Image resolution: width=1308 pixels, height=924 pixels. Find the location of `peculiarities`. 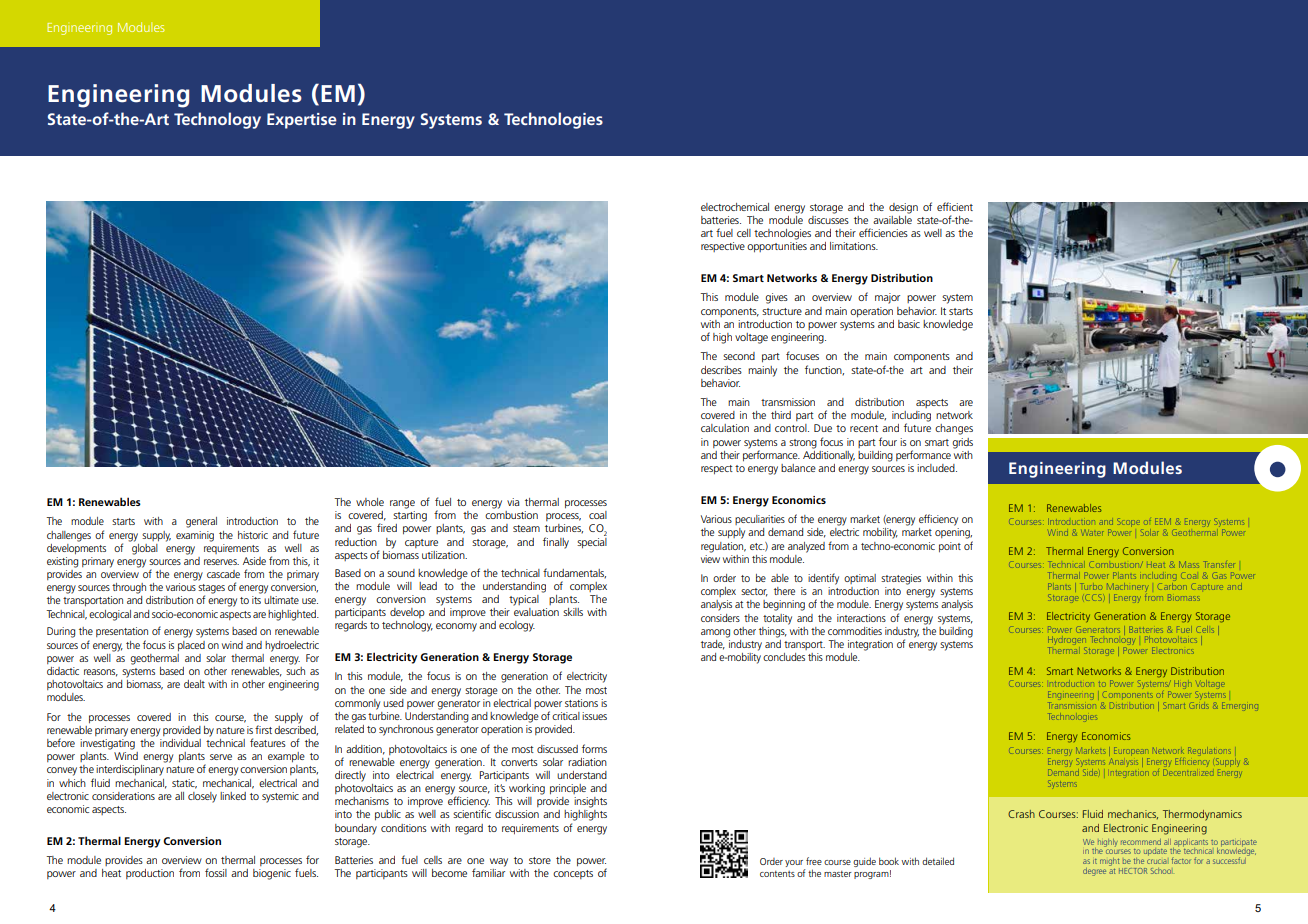

peculiarities is located at coordinates (760, 520).
